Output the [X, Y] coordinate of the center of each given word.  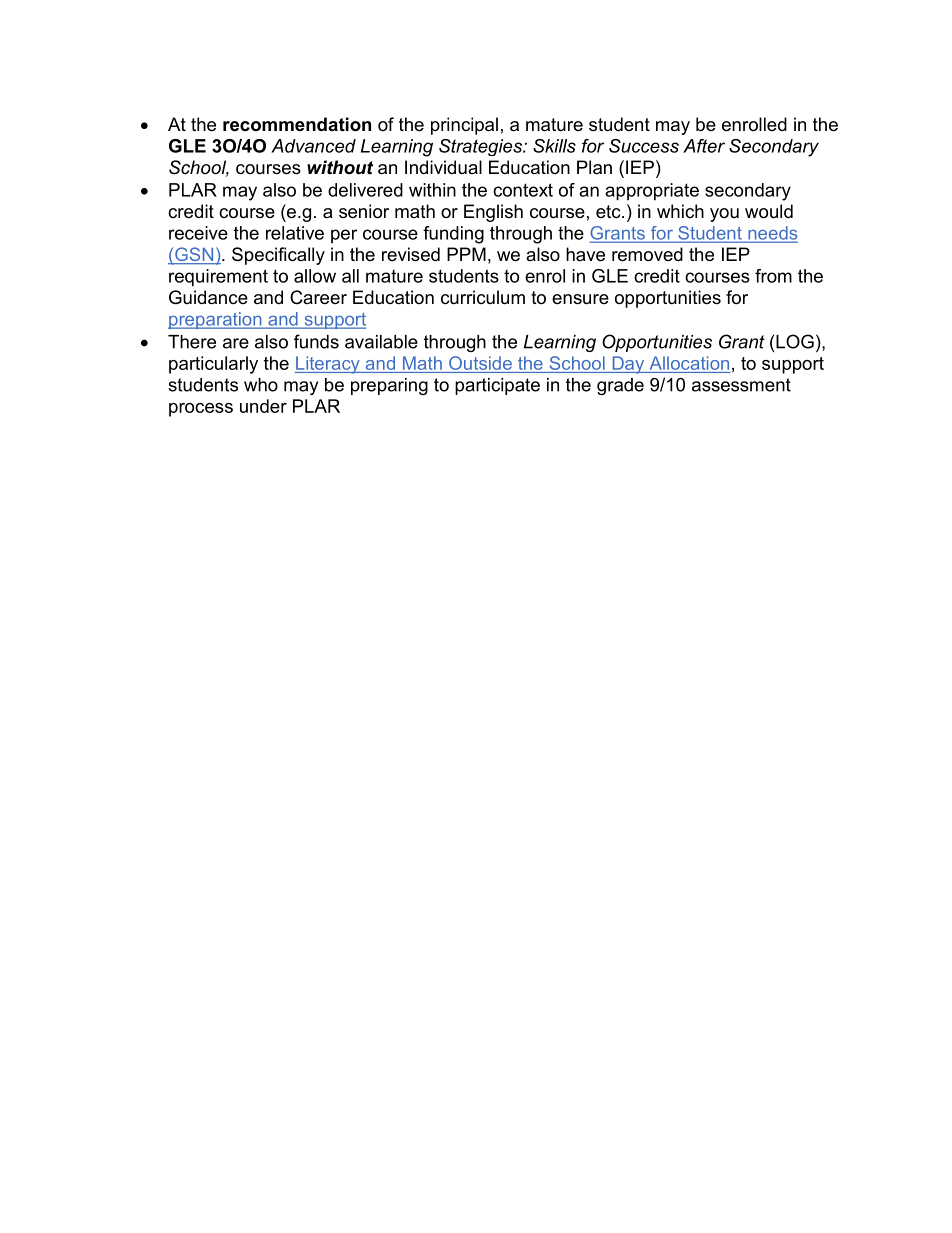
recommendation [297, 124]
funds [316, 341]
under [263, 406]
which [680, 211]
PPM [466, 254]
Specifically [278, 256]
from [773, 276]
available [381, 342]
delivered [365, 190]
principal [464, 126]
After [704, 146]
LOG [795, 341]
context [523, 190]
